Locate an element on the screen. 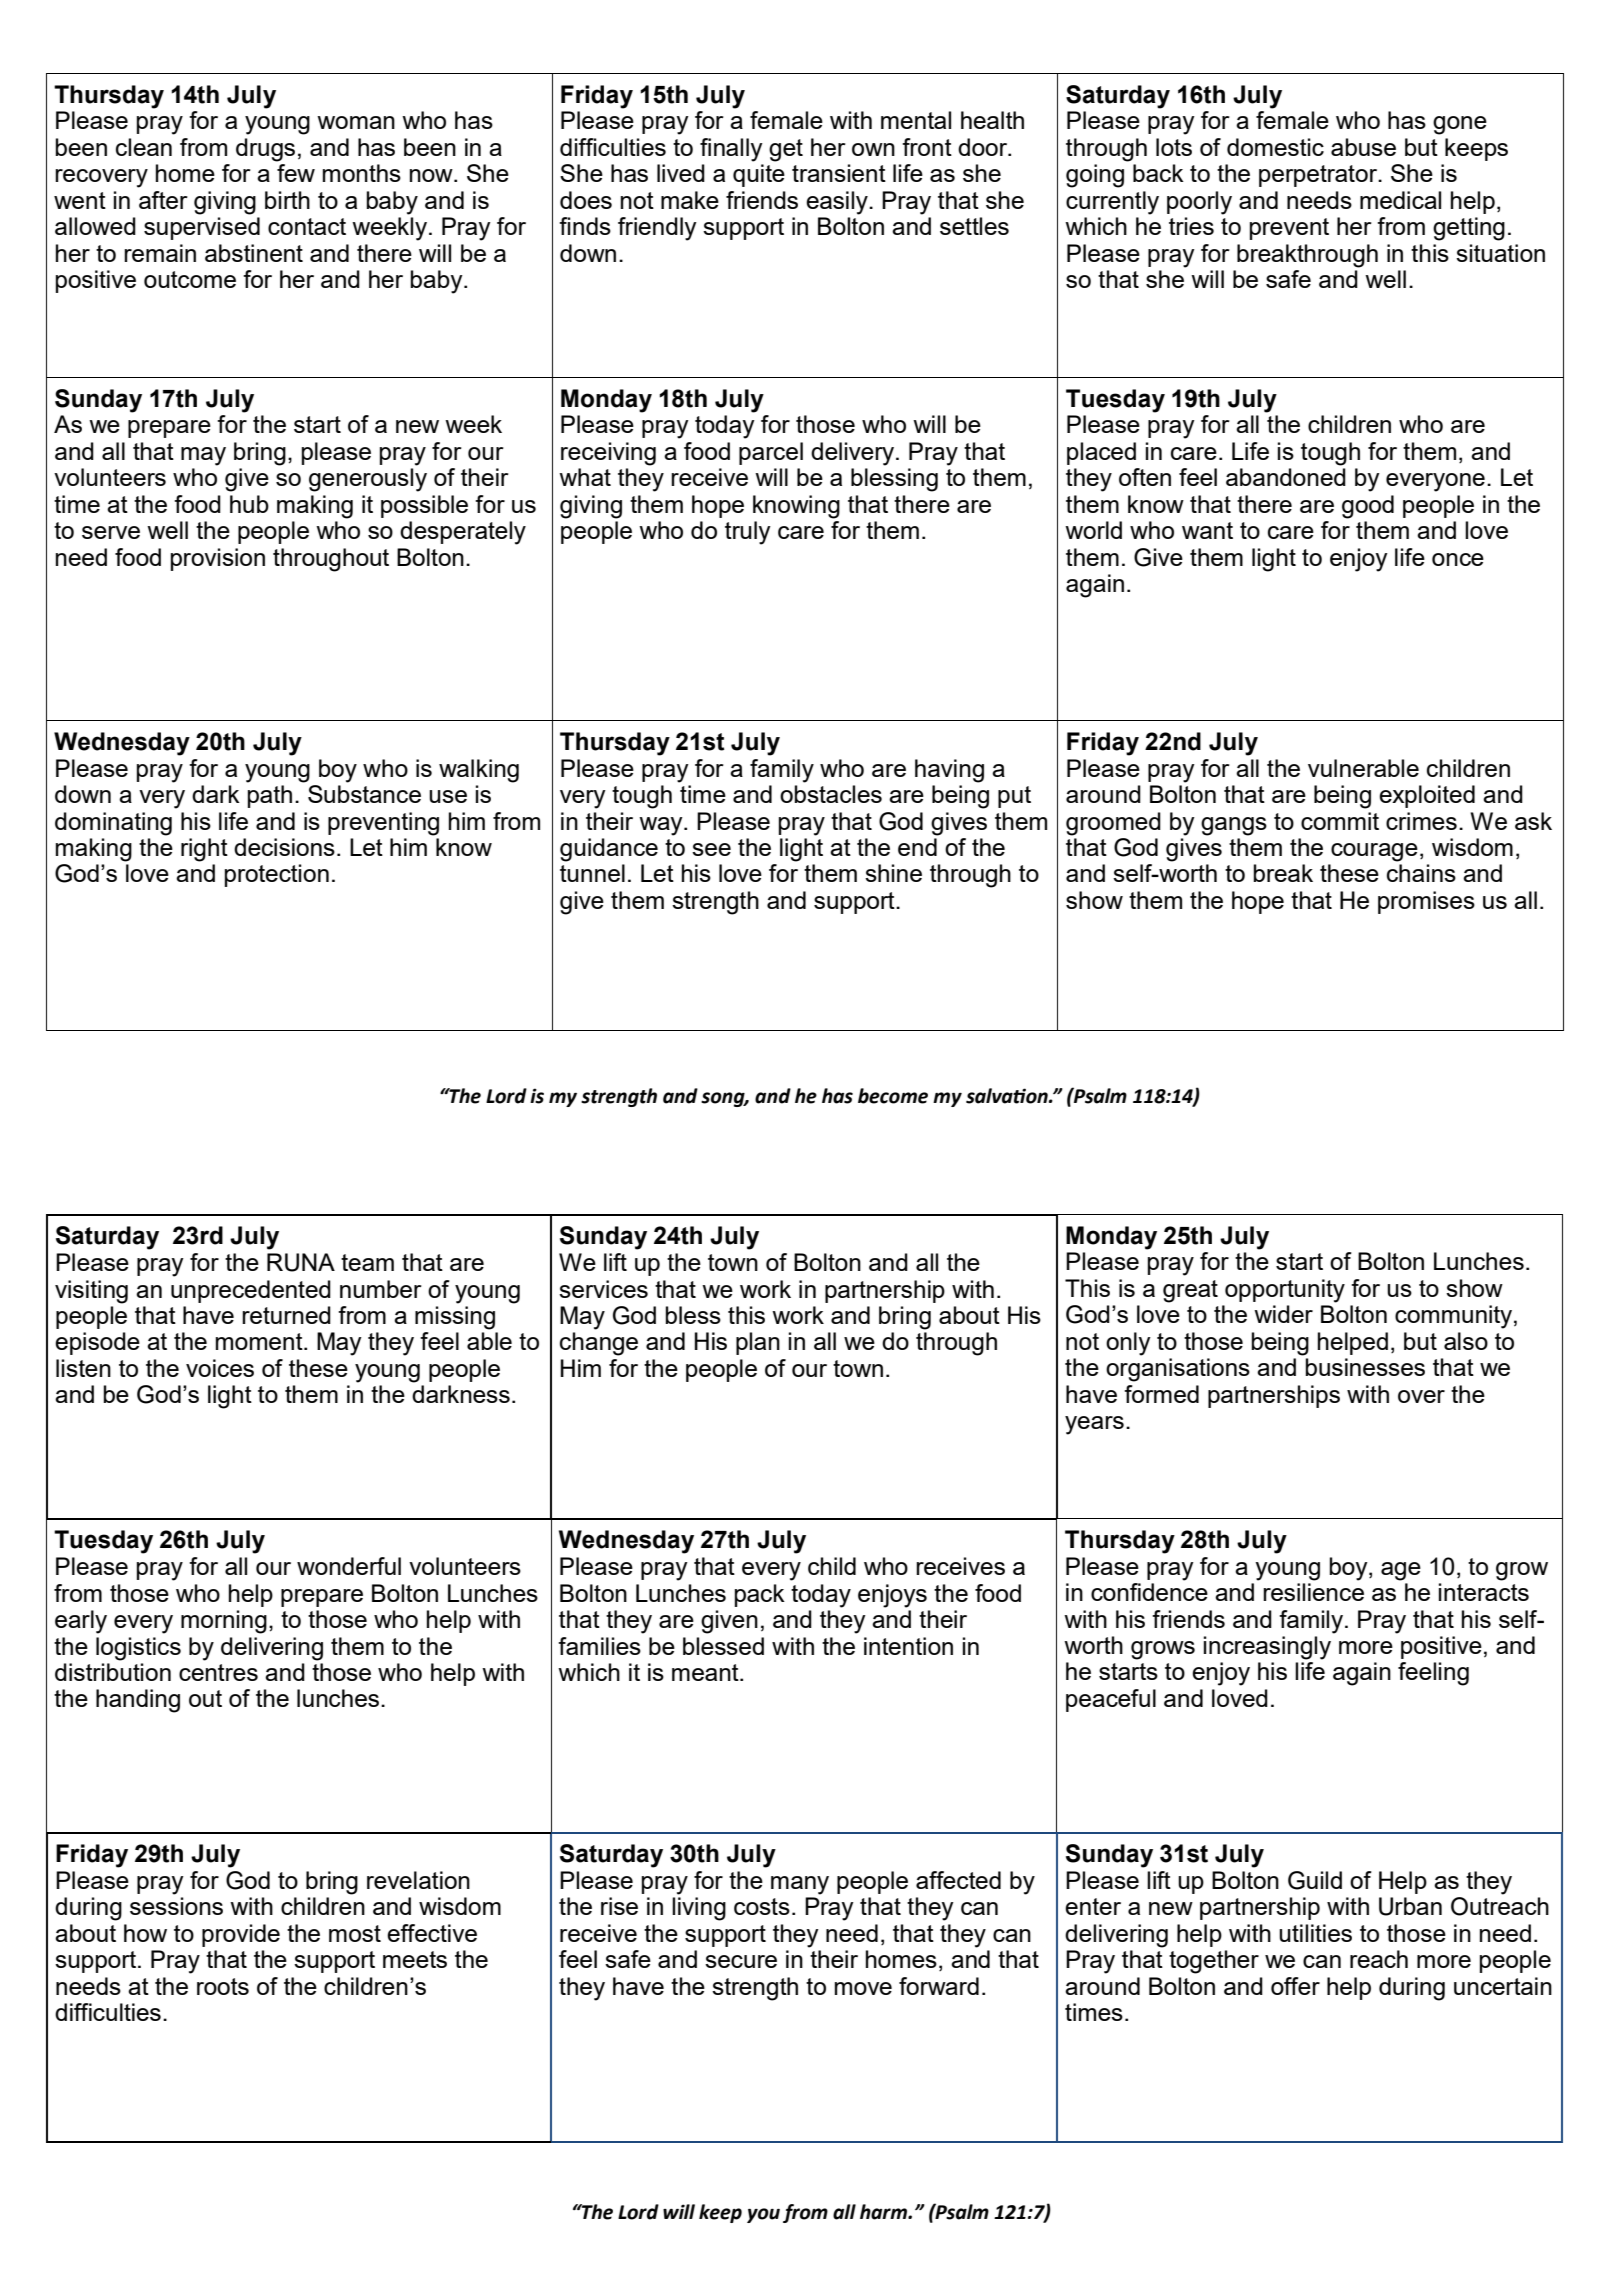 The image size is (1608, 2274). businesses is located at coordinates (1365, 1367).
